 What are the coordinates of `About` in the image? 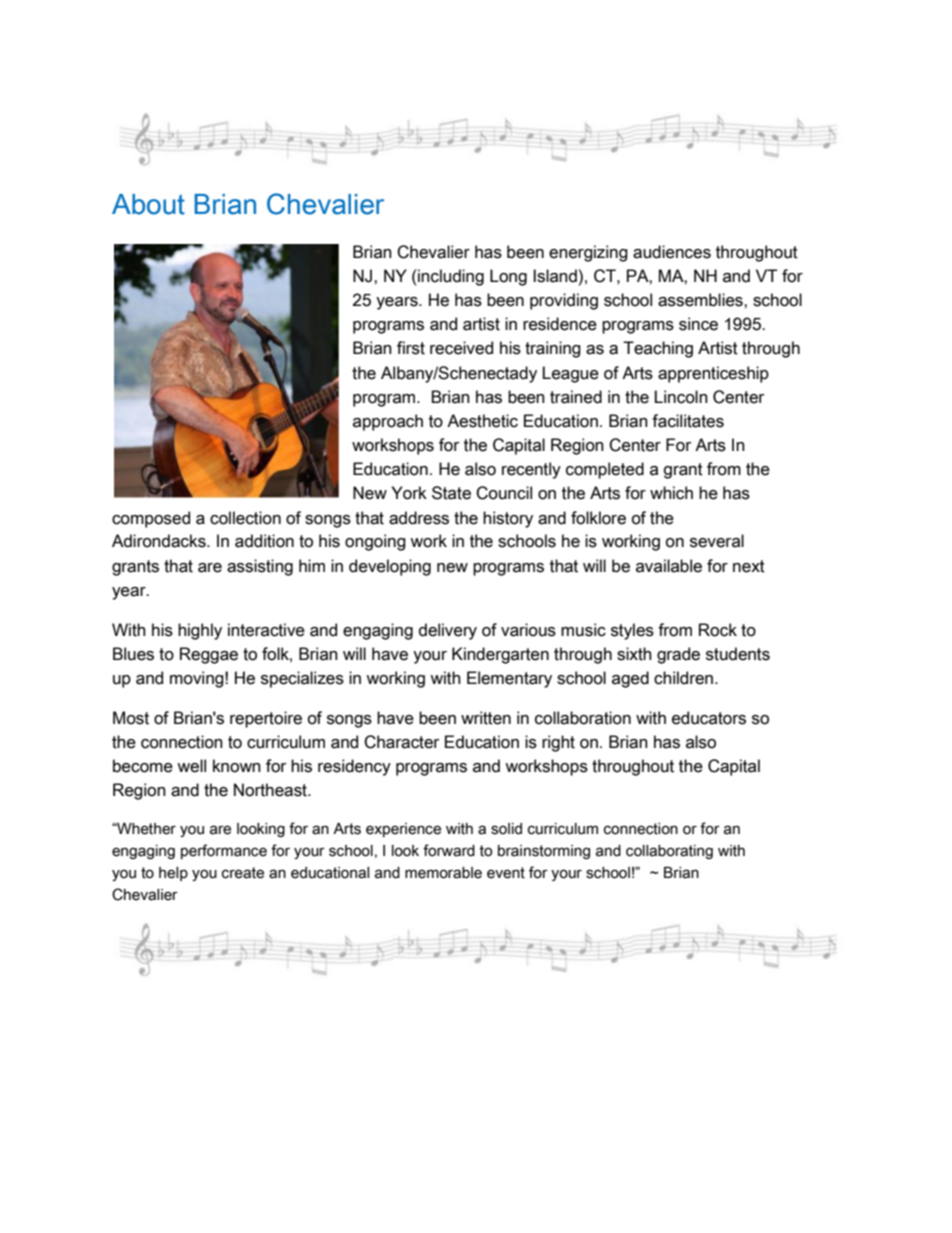 It's located at (148, 204).
